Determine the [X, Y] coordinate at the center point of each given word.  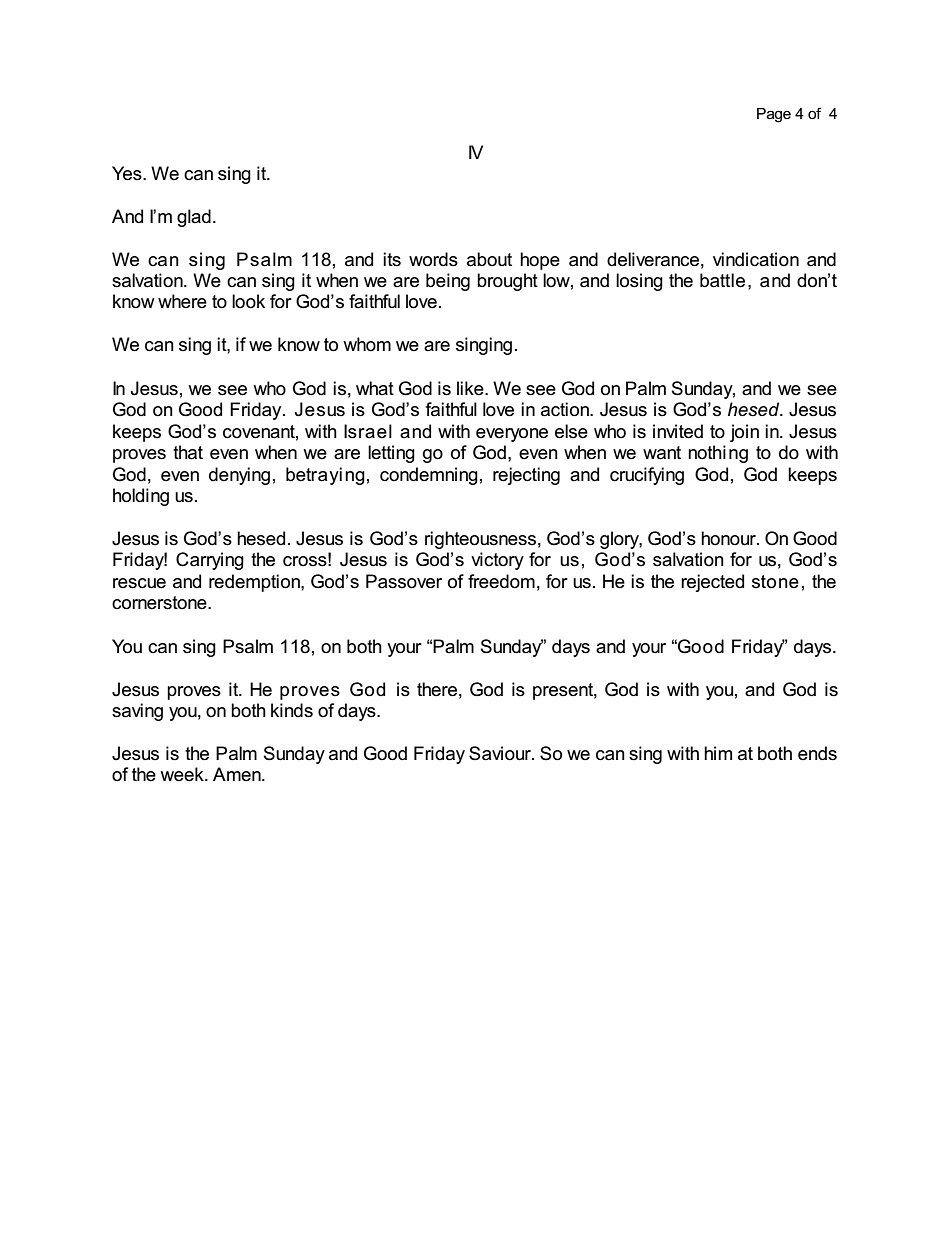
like [471, 388]
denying [239, 476]
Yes [128, 173]
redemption [255, 583]
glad [194, 218]
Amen [238, 774]
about [489, 259]
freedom [501, 581]
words [433, 259]
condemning [429, 476]
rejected [712, 583]
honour [730, 538]
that [188, 452]
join [744, 433]
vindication [756, 259]
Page [774, 115]
